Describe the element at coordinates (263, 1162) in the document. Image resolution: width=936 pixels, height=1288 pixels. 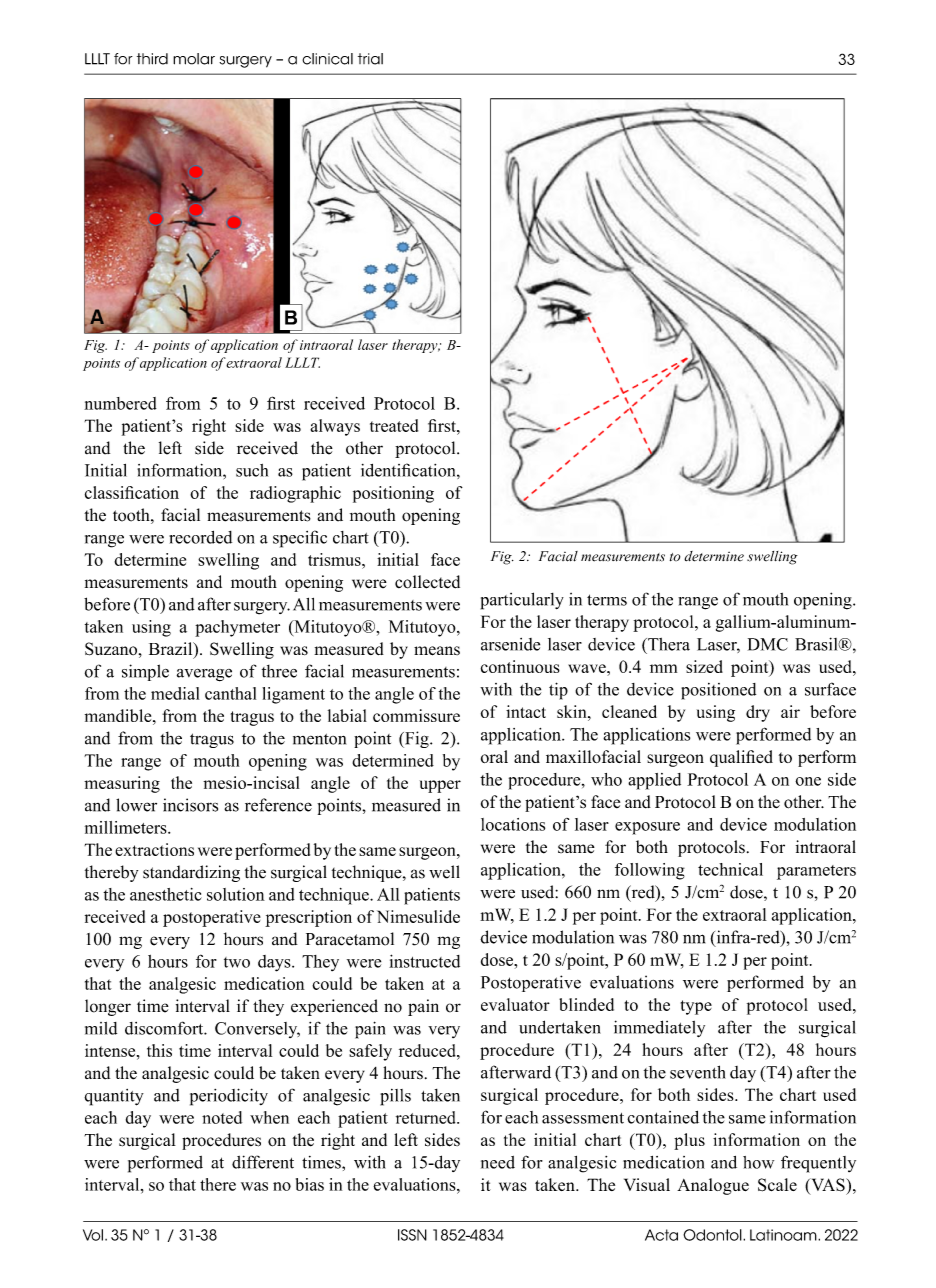
I see `different` at that location.
